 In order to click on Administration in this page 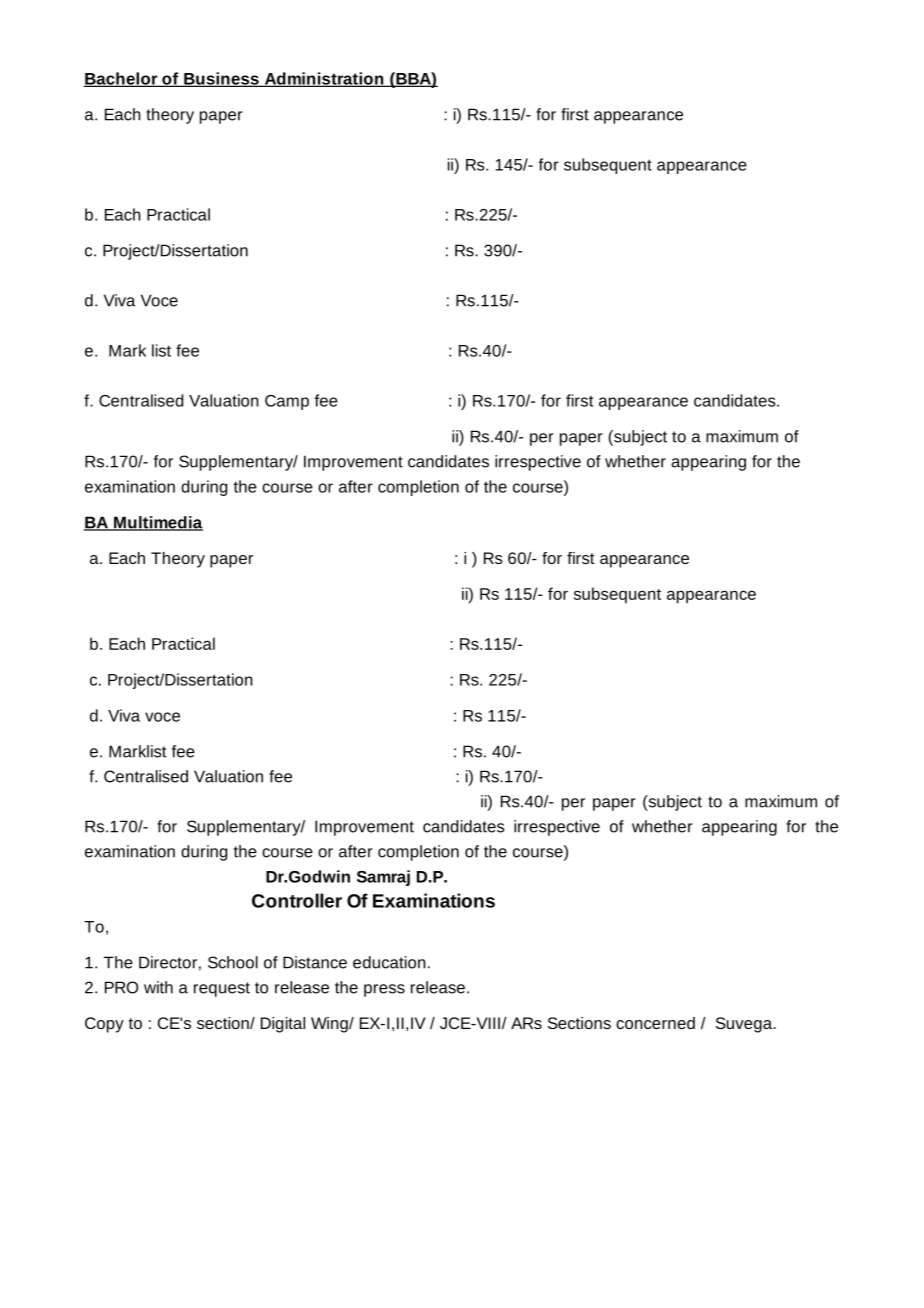, I will do `click(324, 79)`.
